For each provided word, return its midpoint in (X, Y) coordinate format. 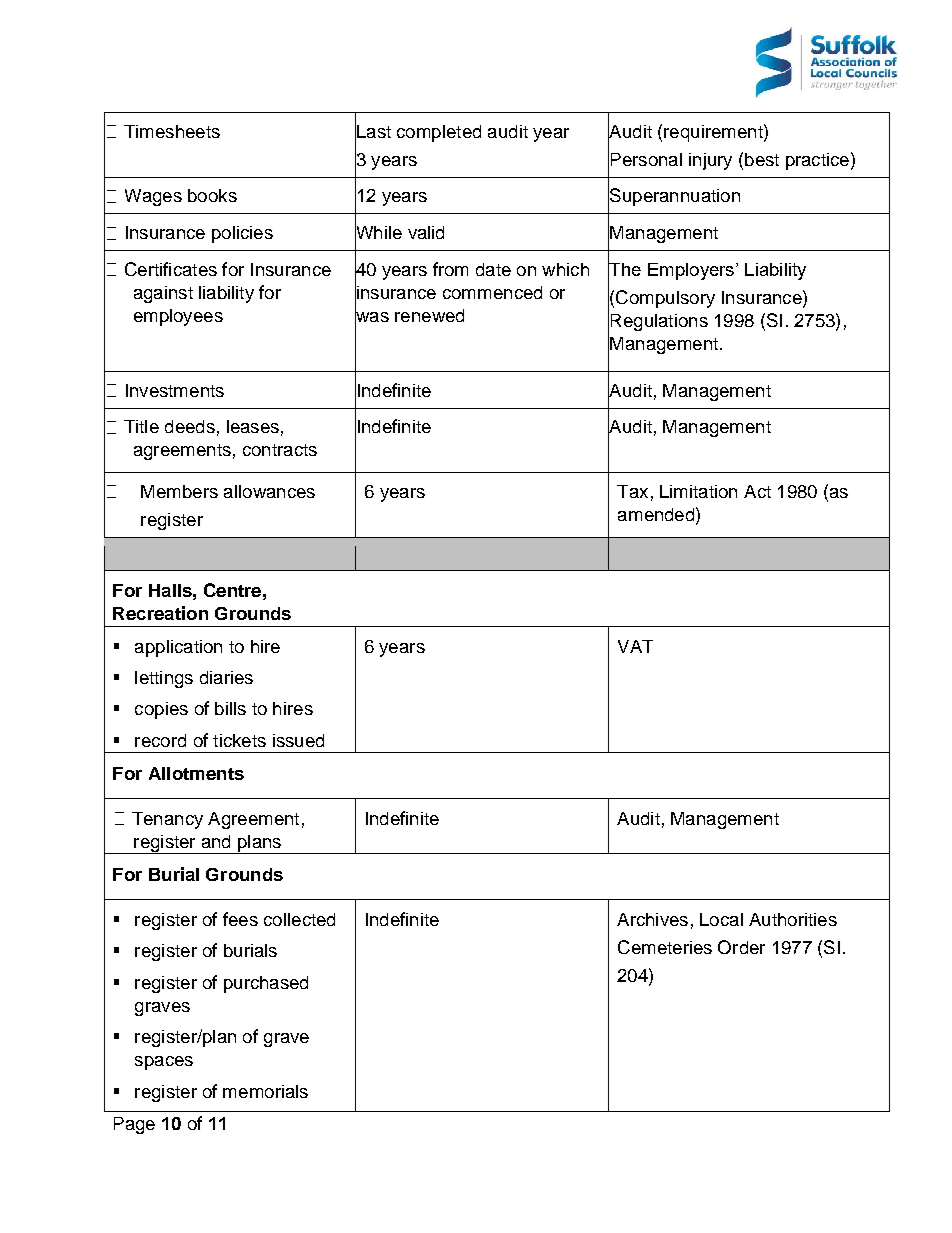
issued (298, 740)
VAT (635, 646)
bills (230, 708)
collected (299, 919)
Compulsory (665, 299)
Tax (632, 491)
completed (439, 133)
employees (178, 317)
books (212, 195)
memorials (265, 1091)
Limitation (698, 491)
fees (240, 919)
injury (710, 161)
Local (721, 919)
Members (179, 491)
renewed (429, 315)
